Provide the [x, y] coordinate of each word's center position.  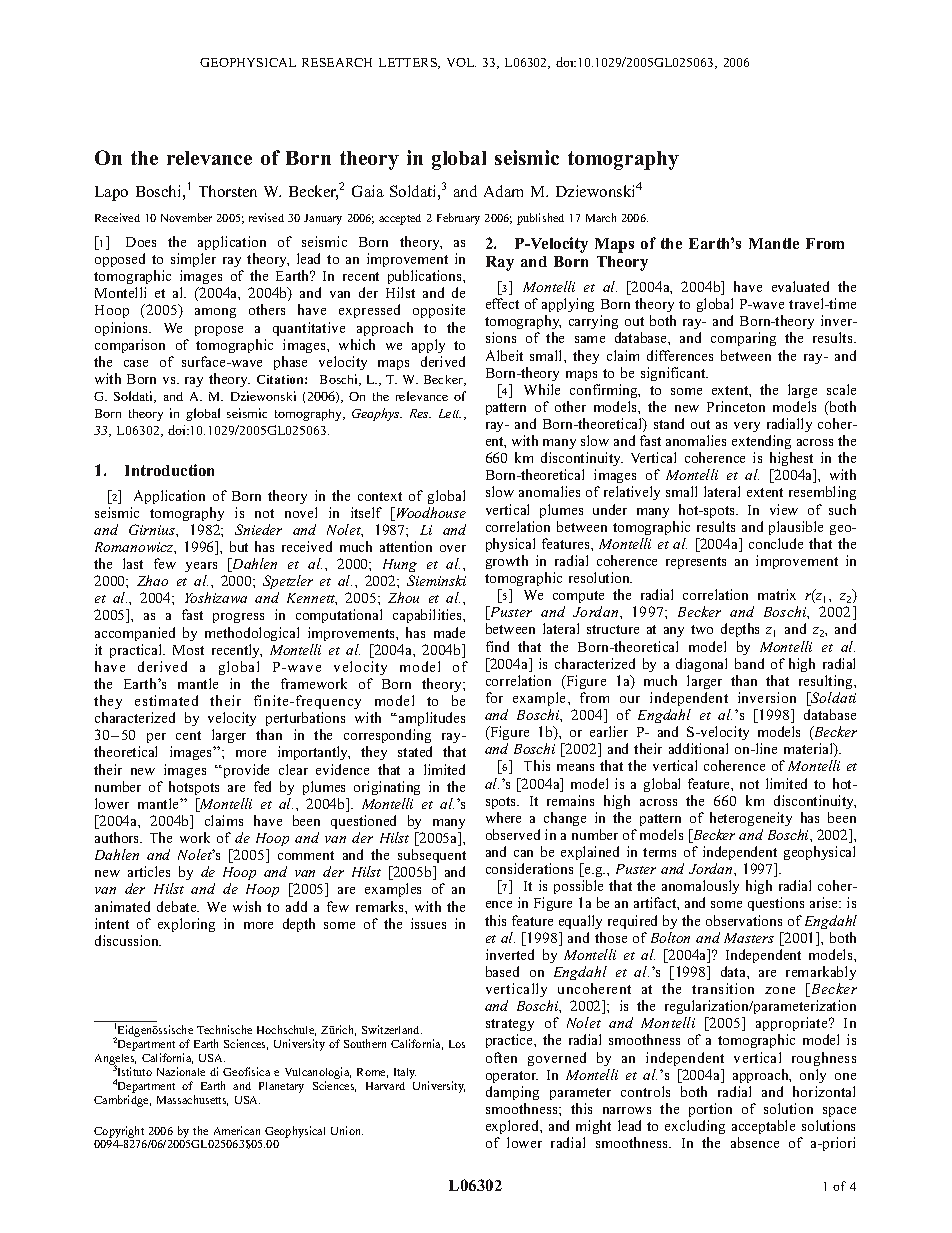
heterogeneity [751, 819]
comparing [743, 339]
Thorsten [228, 191]
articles [149, 871]
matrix [777, 594]
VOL [461, 62]
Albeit [504, 355]
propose [219, 331]
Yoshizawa [216, 597]
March [601, 217]
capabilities [428, 616]
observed [513, 834]
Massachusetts [192, 1100]
